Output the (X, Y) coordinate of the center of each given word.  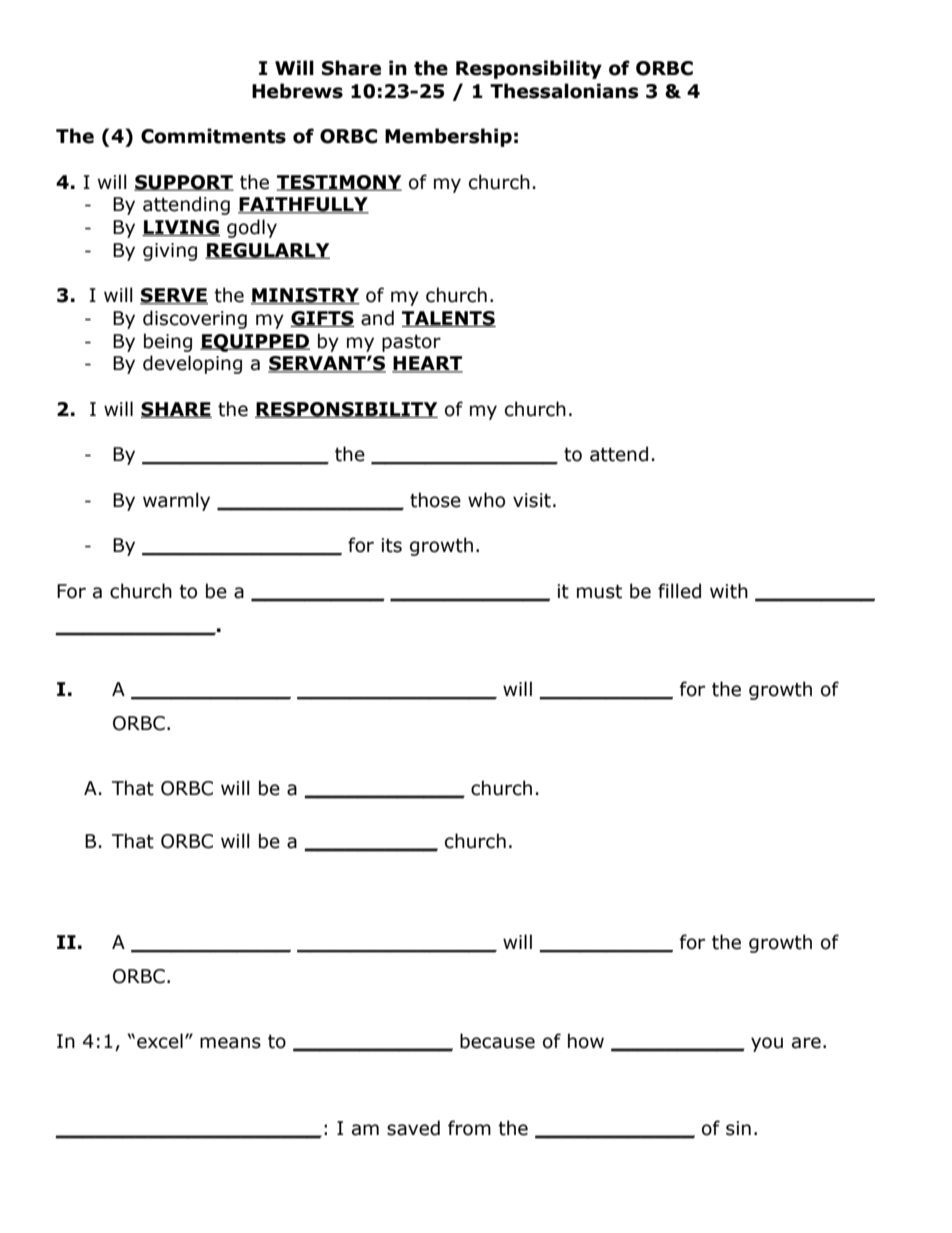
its (392, 545)
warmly (176, 501)
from (469, 1128)
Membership (448, 137)
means (230, 1043)
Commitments (213, 136)
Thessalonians (564, 91)
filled (679, 591)
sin (738, 1128)
